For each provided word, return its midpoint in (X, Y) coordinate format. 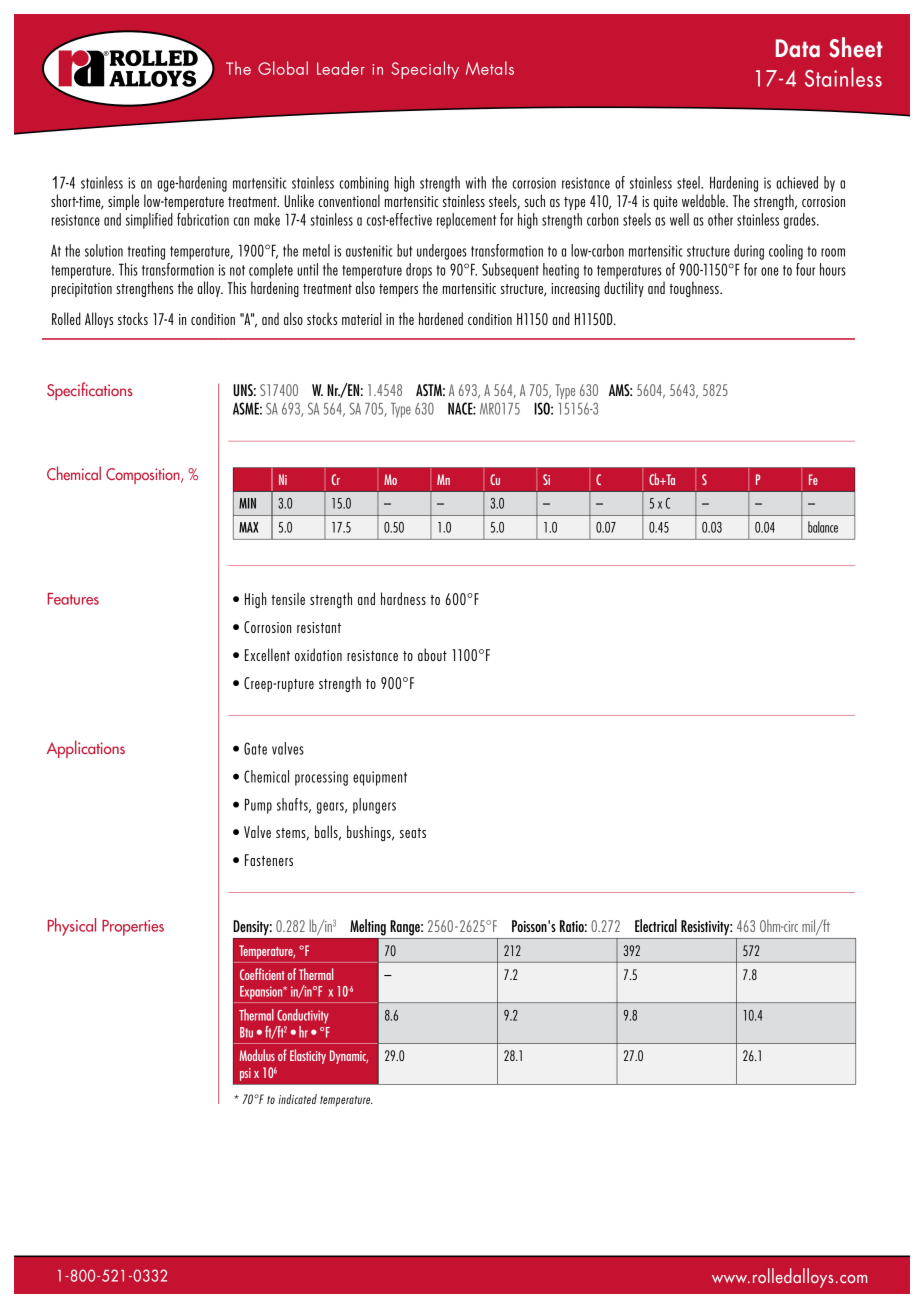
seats (413, 833)
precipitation (82, 290)
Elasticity (308, 1056)
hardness (403, 598)
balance (823, 527)
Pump (258, 806)
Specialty (425, 70)
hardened (441, 318)
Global (283, 68)
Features (73, 599)
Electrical (656, 925)
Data (798, 48)
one (769, 271)
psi (245, 1074)
